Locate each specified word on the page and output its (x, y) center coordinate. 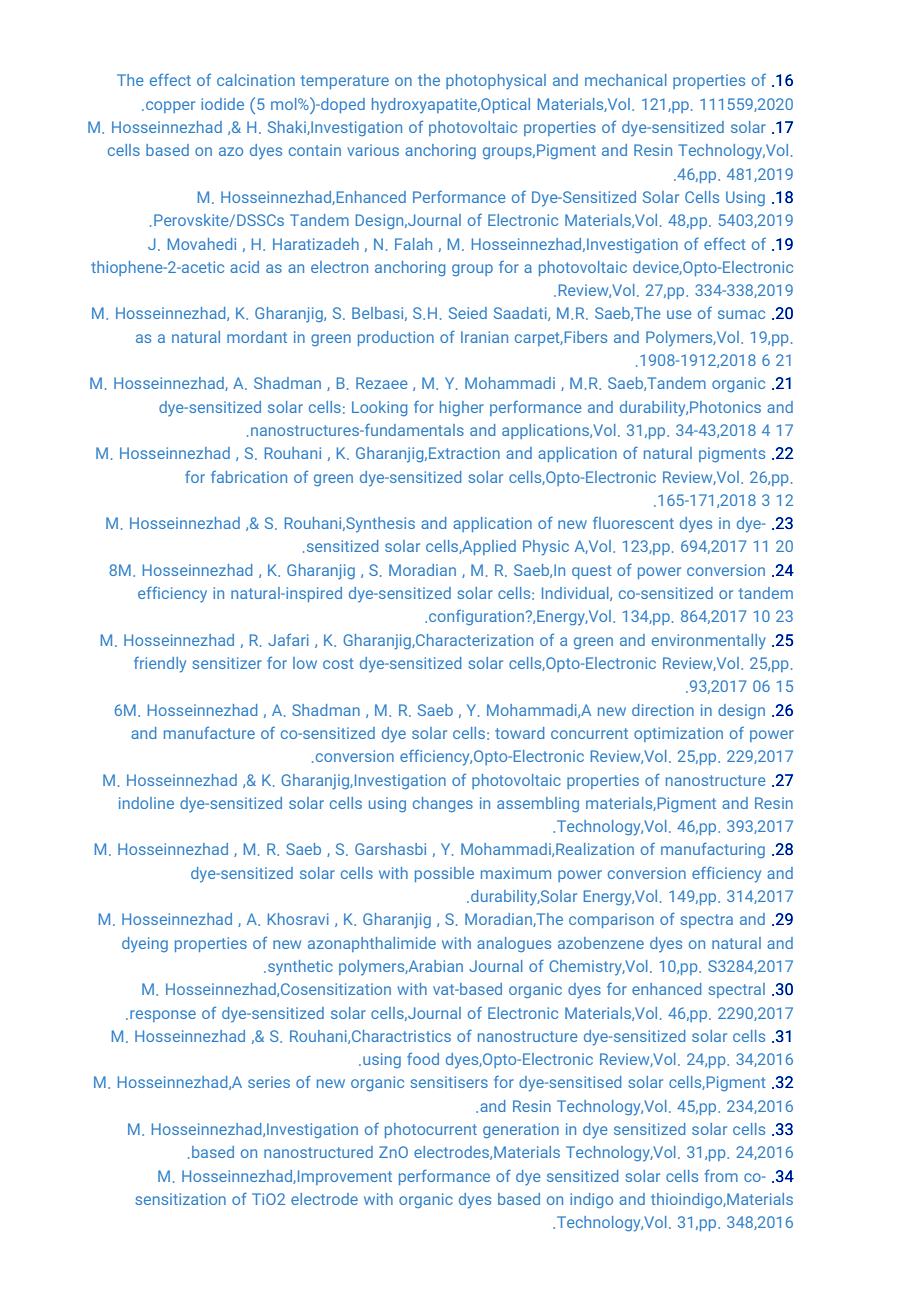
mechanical (626, 80)
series (269, 1082)
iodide (222, 104)
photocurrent (431, 1130)
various (373, 150)
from (721, 1175)
